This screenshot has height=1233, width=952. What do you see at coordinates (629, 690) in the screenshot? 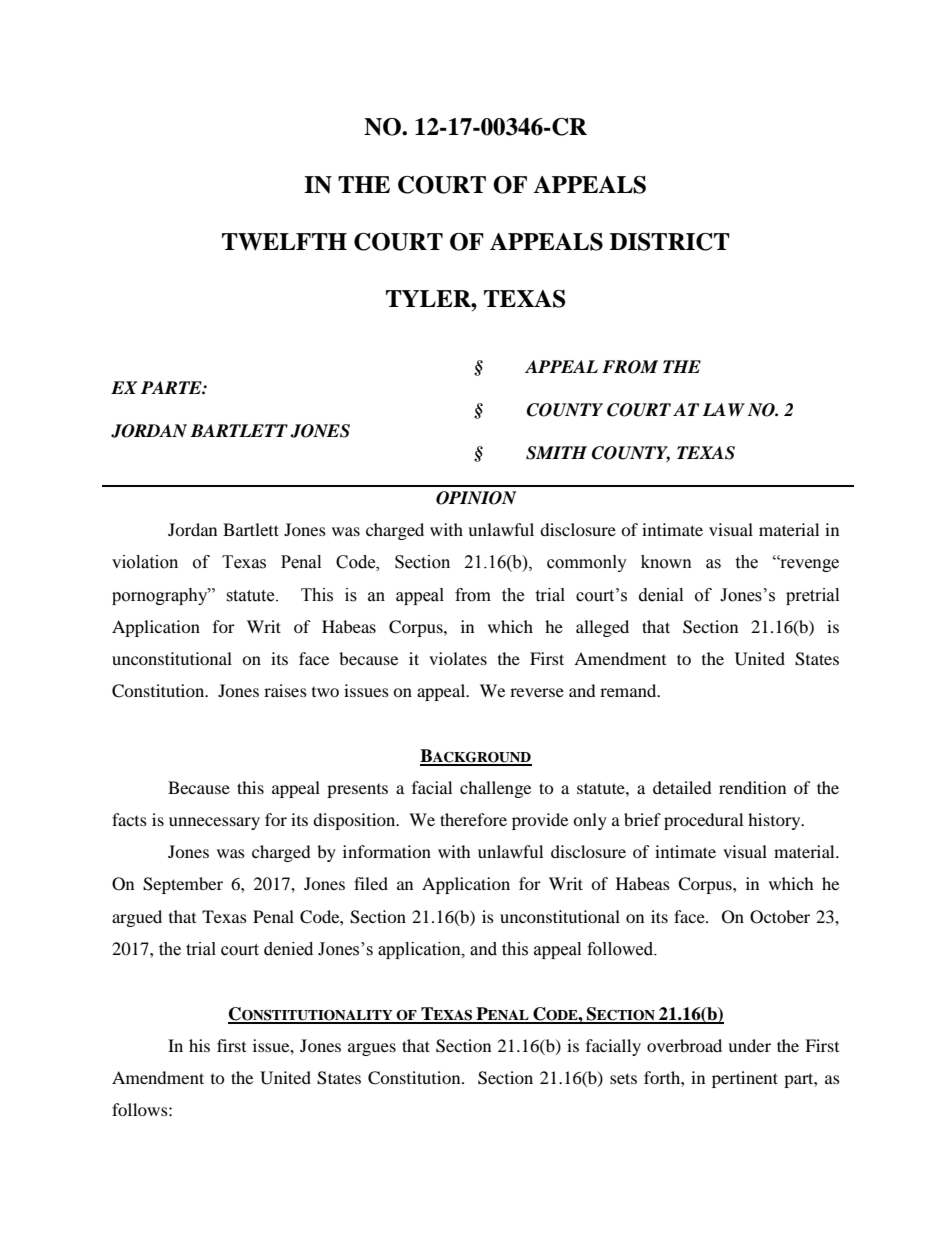
I see `remand` at bounding box center [629, 690].
